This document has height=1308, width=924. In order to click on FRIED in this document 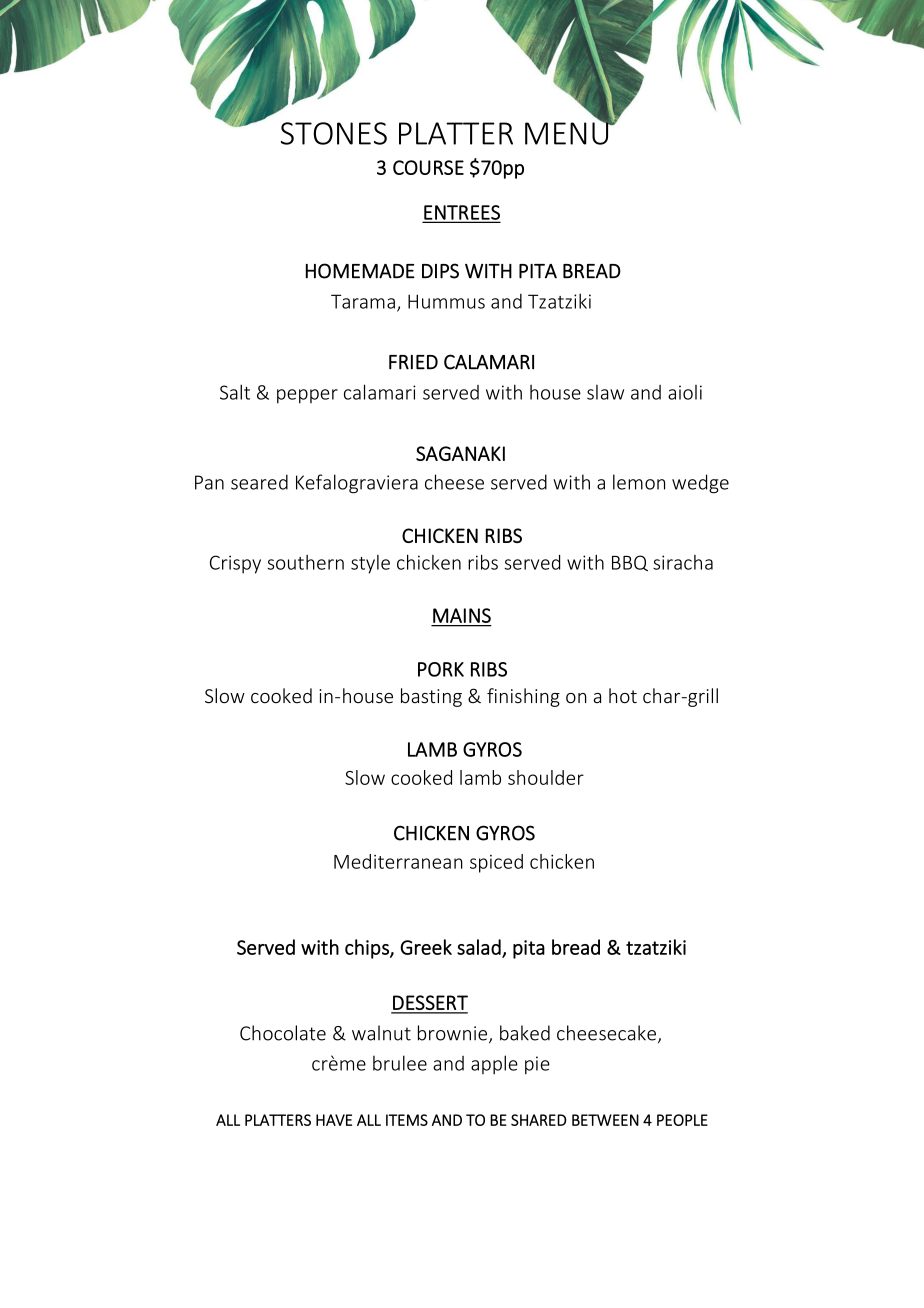, I will do `click(413, 362)`.
